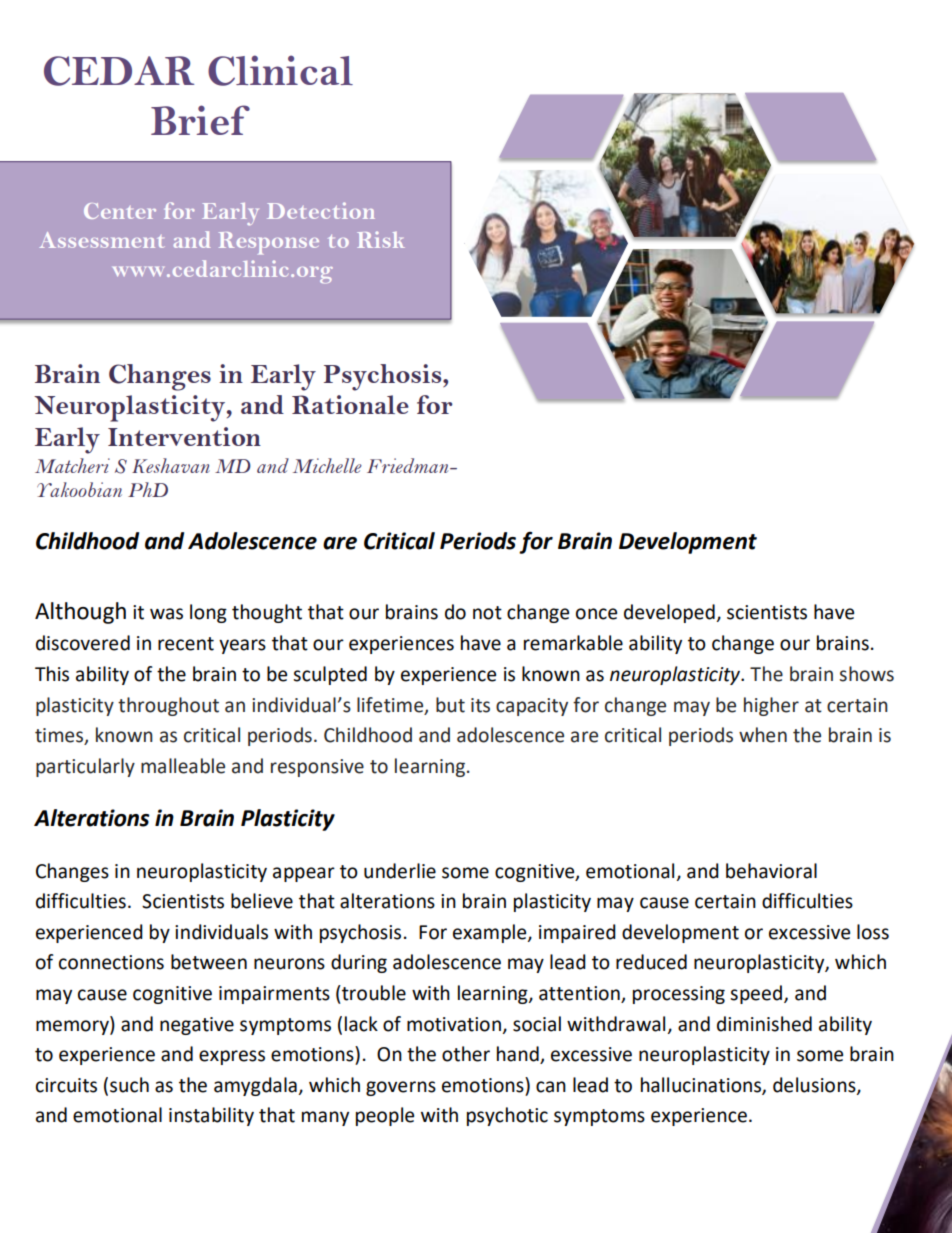 The image size is (952, 1233). I want to click on Brief, so click(200, 120).
